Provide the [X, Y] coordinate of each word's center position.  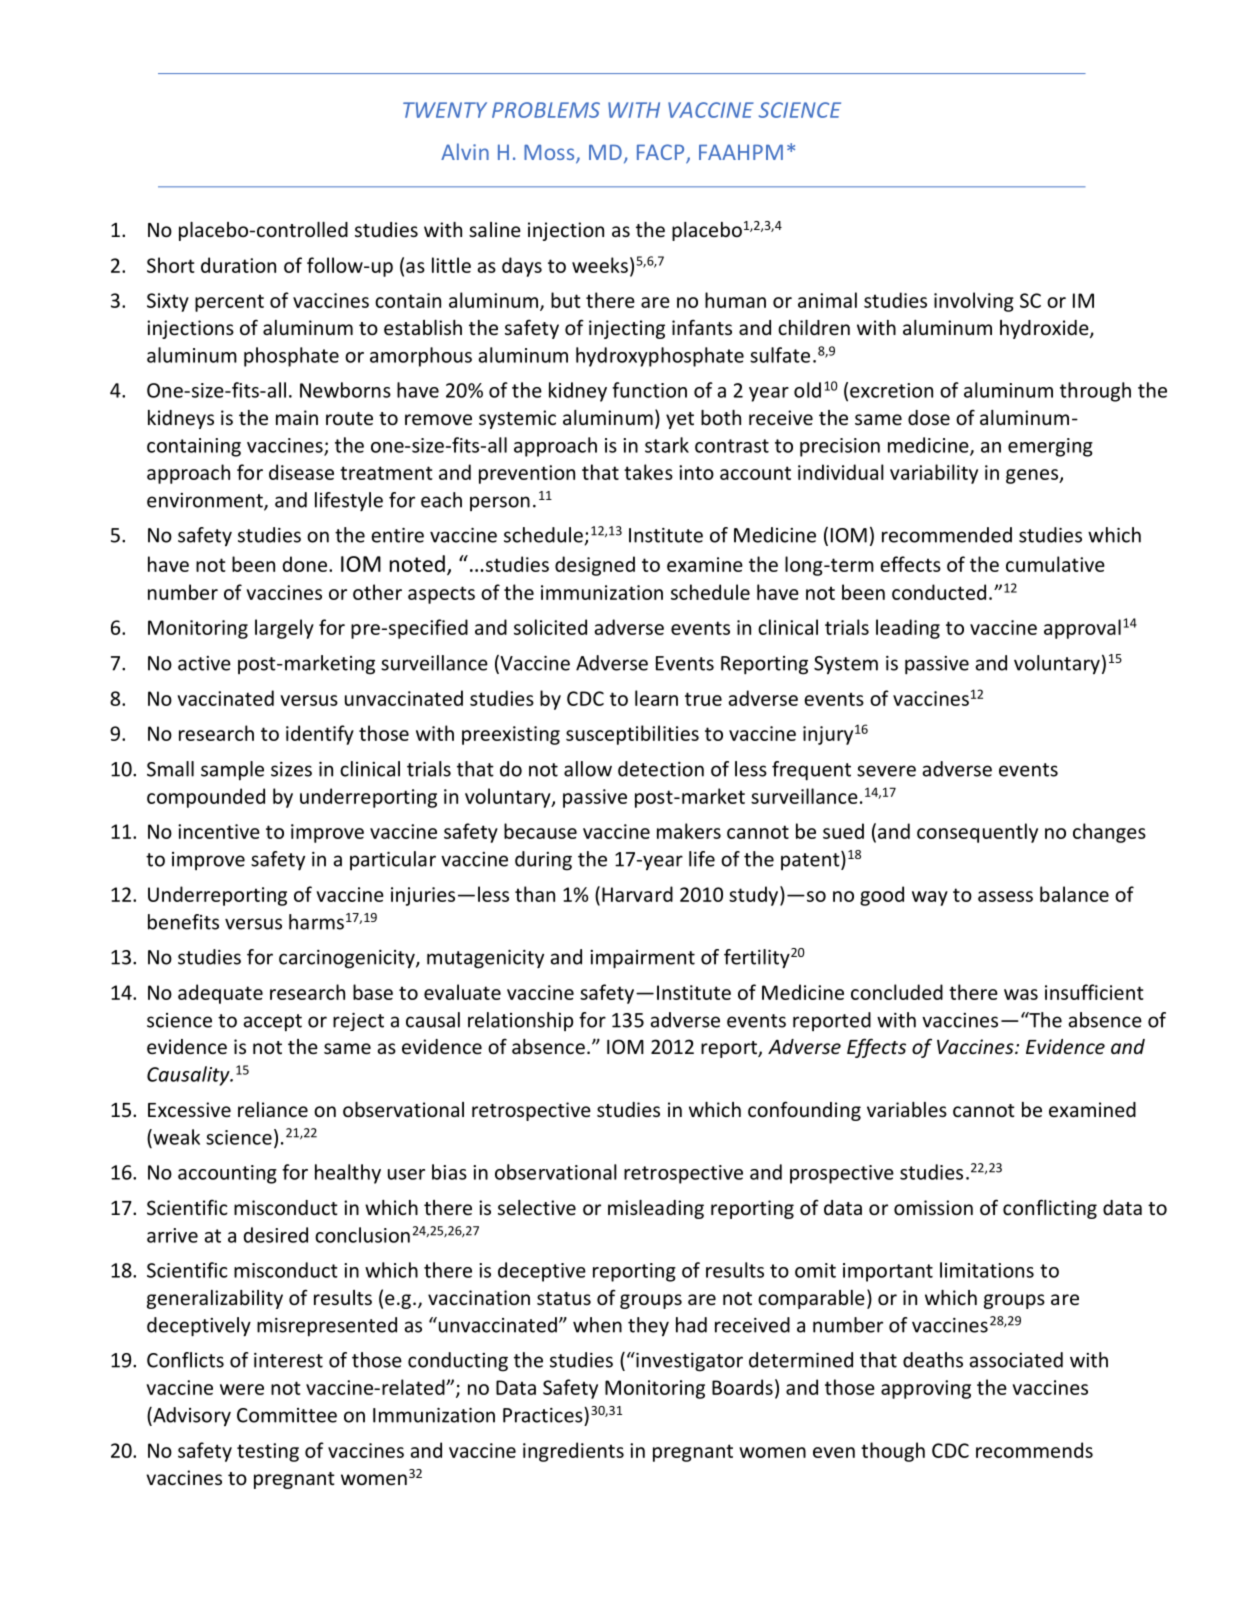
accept [272, 1022]
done [305, 564]
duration [238, 265]
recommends [1034, 1450]
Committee [287, 1415]
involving [974, 302]
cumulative [1055, 564]
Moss [550, 153]
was [1021, 994]
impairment [642, 959]
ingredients [573, 1452]
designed [595, 566]
